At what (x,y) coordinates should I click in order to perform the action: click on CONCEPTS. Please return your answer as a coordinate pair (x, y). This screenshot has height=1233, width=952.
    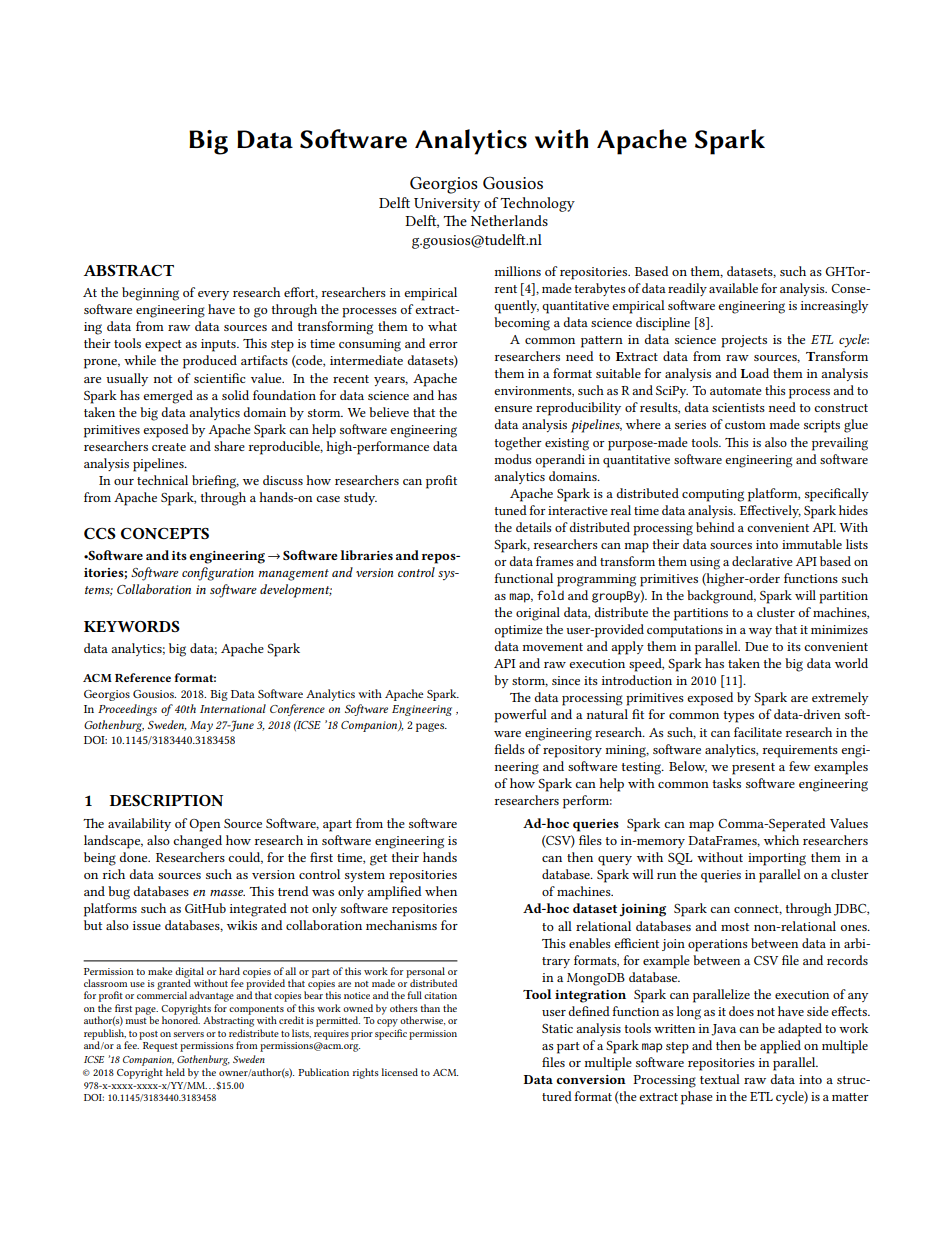
    Looking at the image, I should click on (165, 533).
